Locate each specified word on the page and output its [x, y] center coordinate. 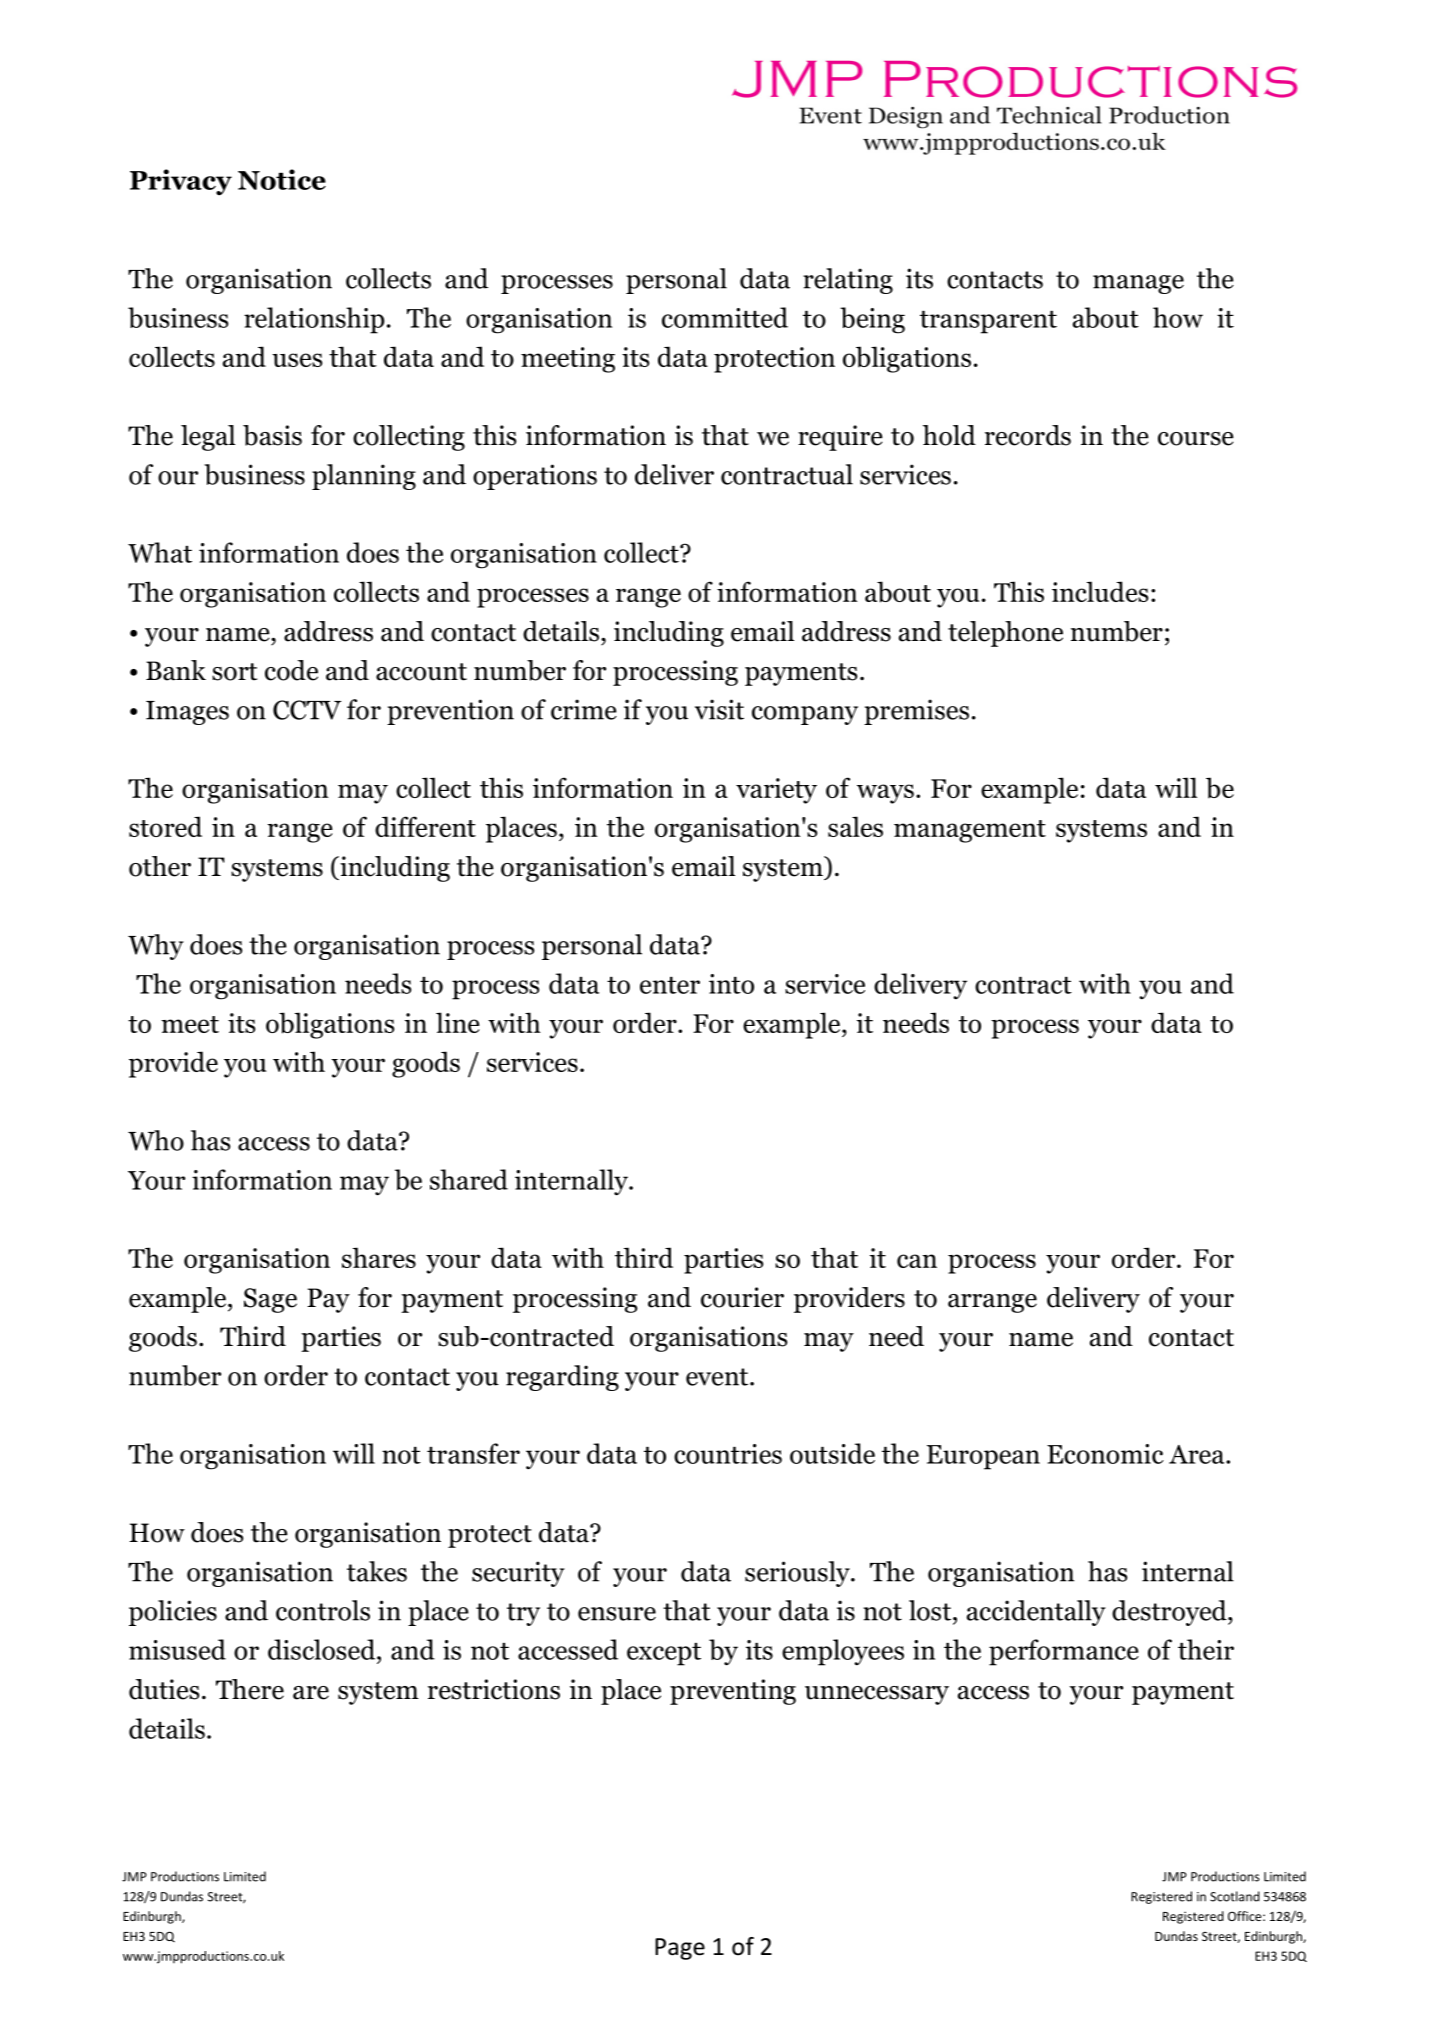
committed [725, 317]
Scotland [1235, 1896]
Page [680, 1949]
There [250, 1689]
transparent [988, 322]
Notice [282, 179]
